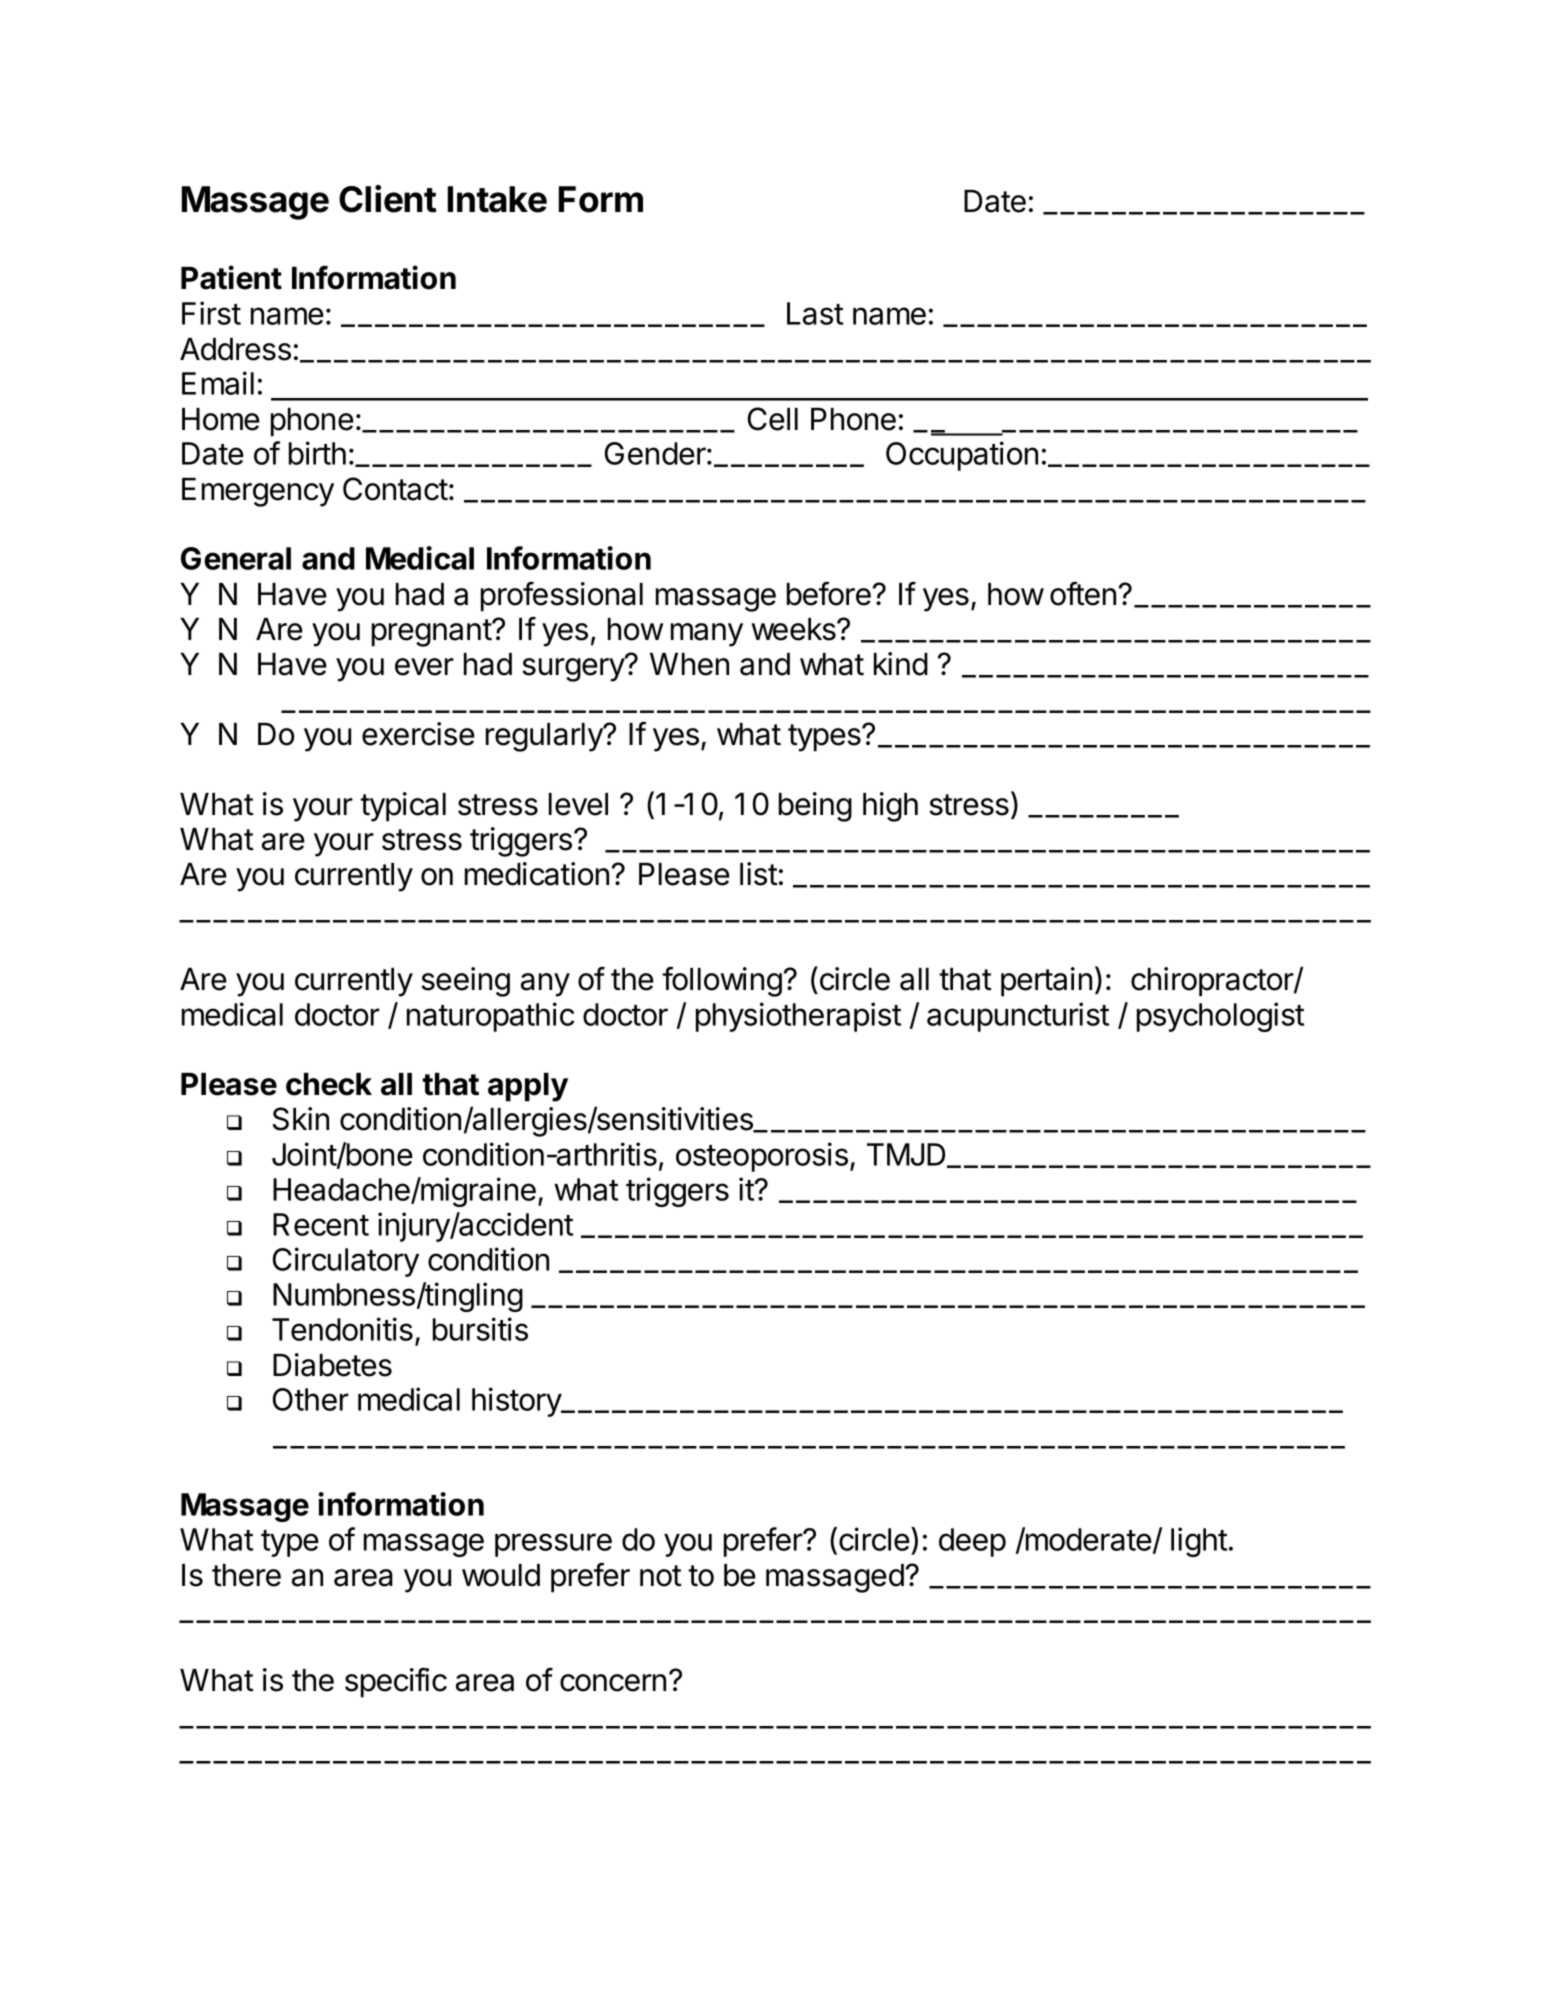 The height and width of the page is (2011, 1554). What do you see at coordinates (1199, 1542) in the page?
I see `light` at bounding box center [1199, 1542].
